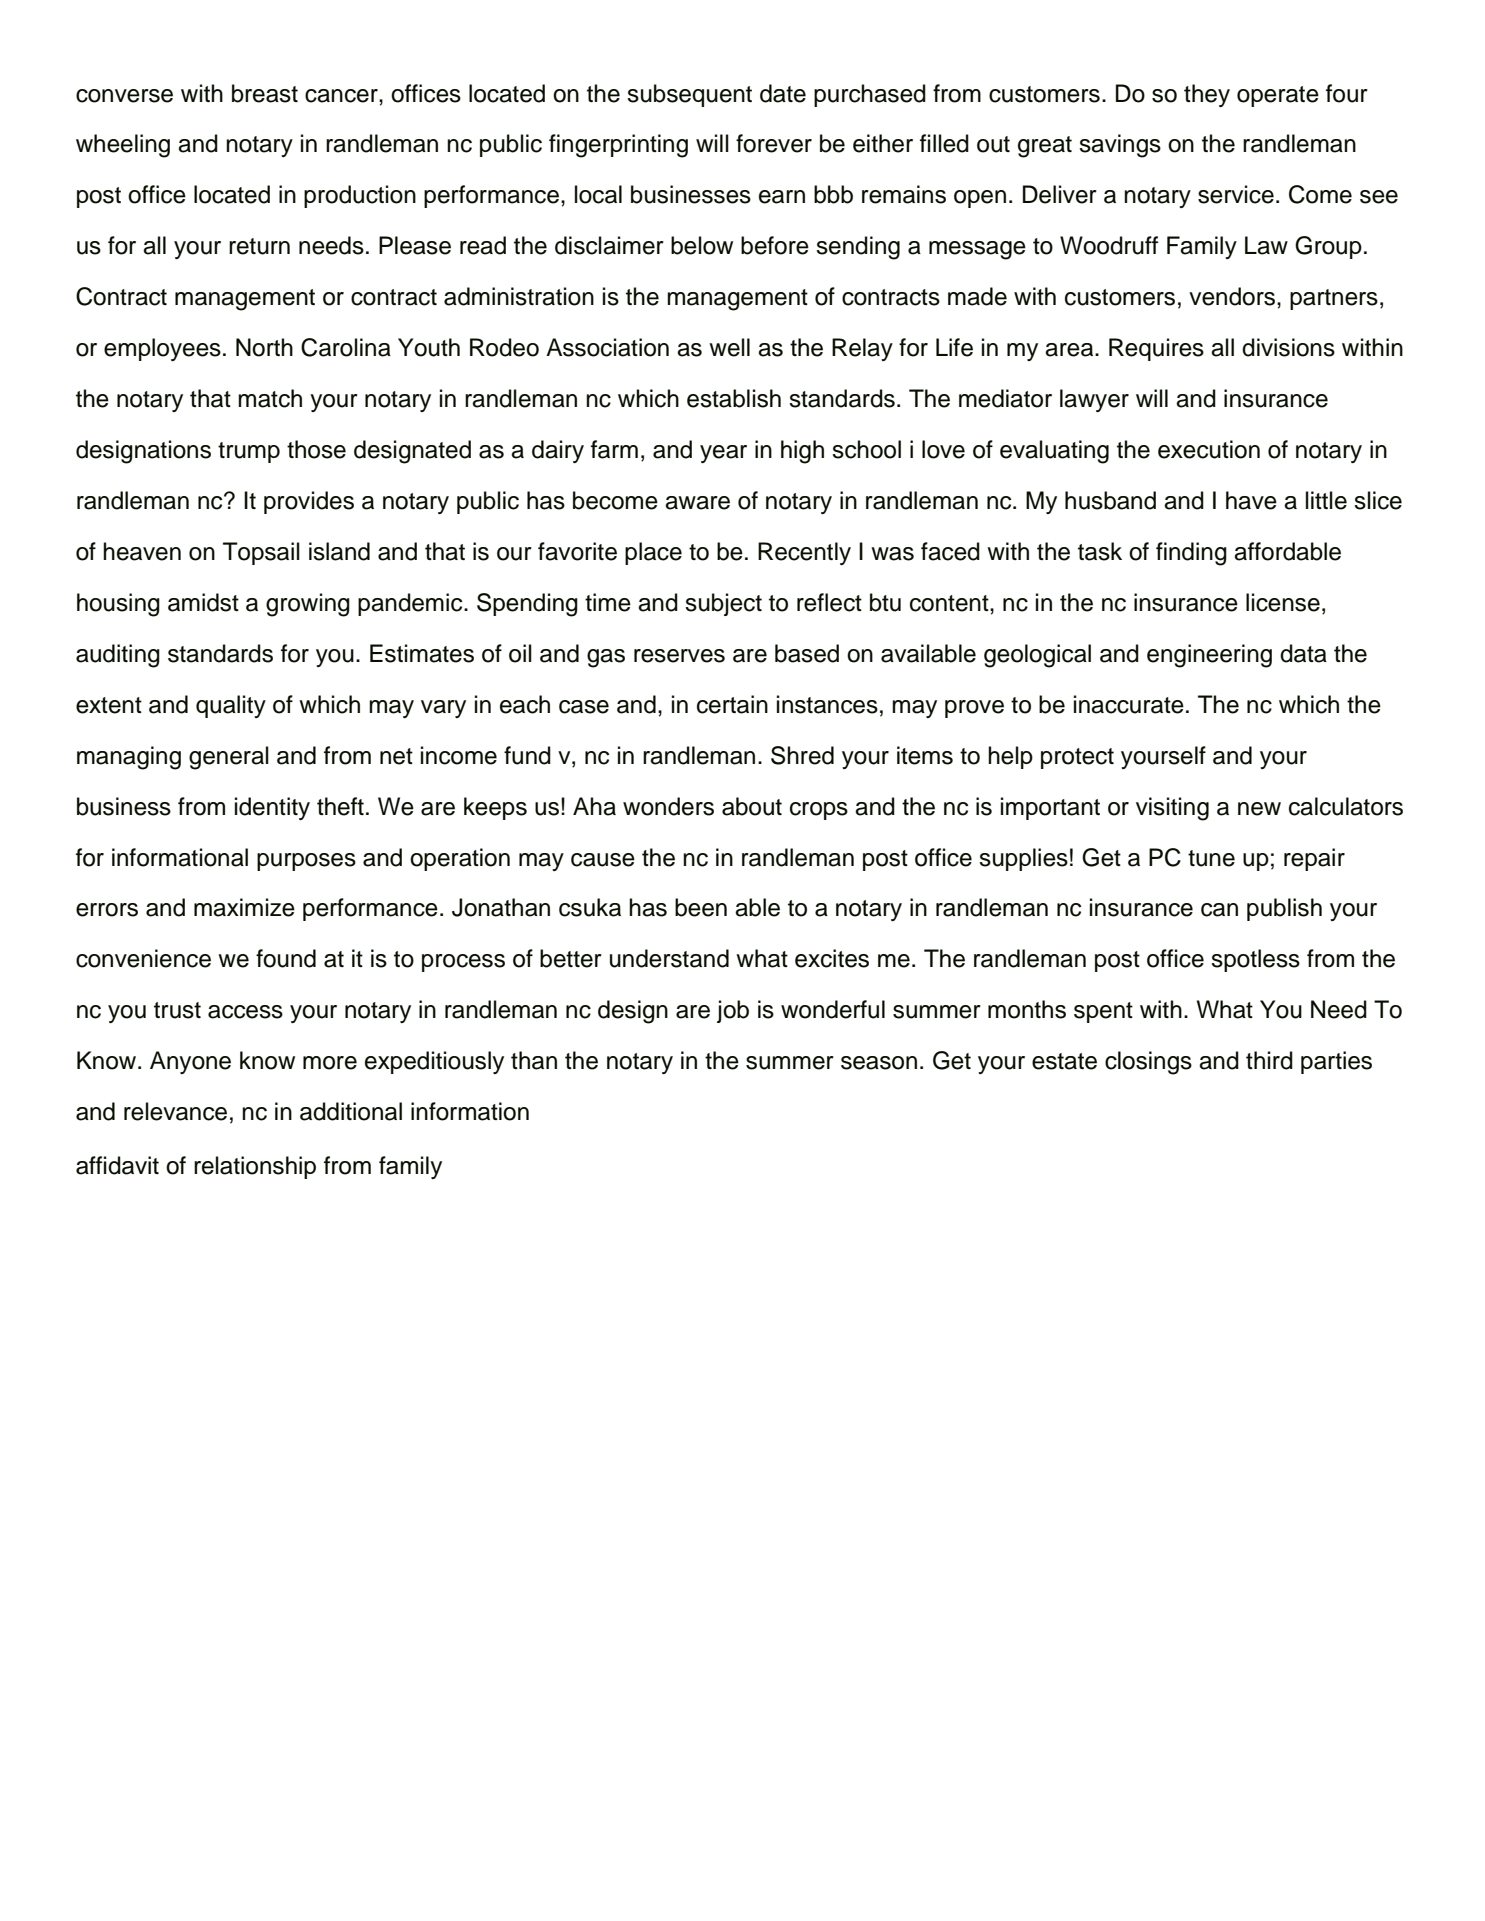 The image size is (1485, 1921). Describe the element at coordinates (1233, 296) in the screenshot. I see `vendors` at that location.
